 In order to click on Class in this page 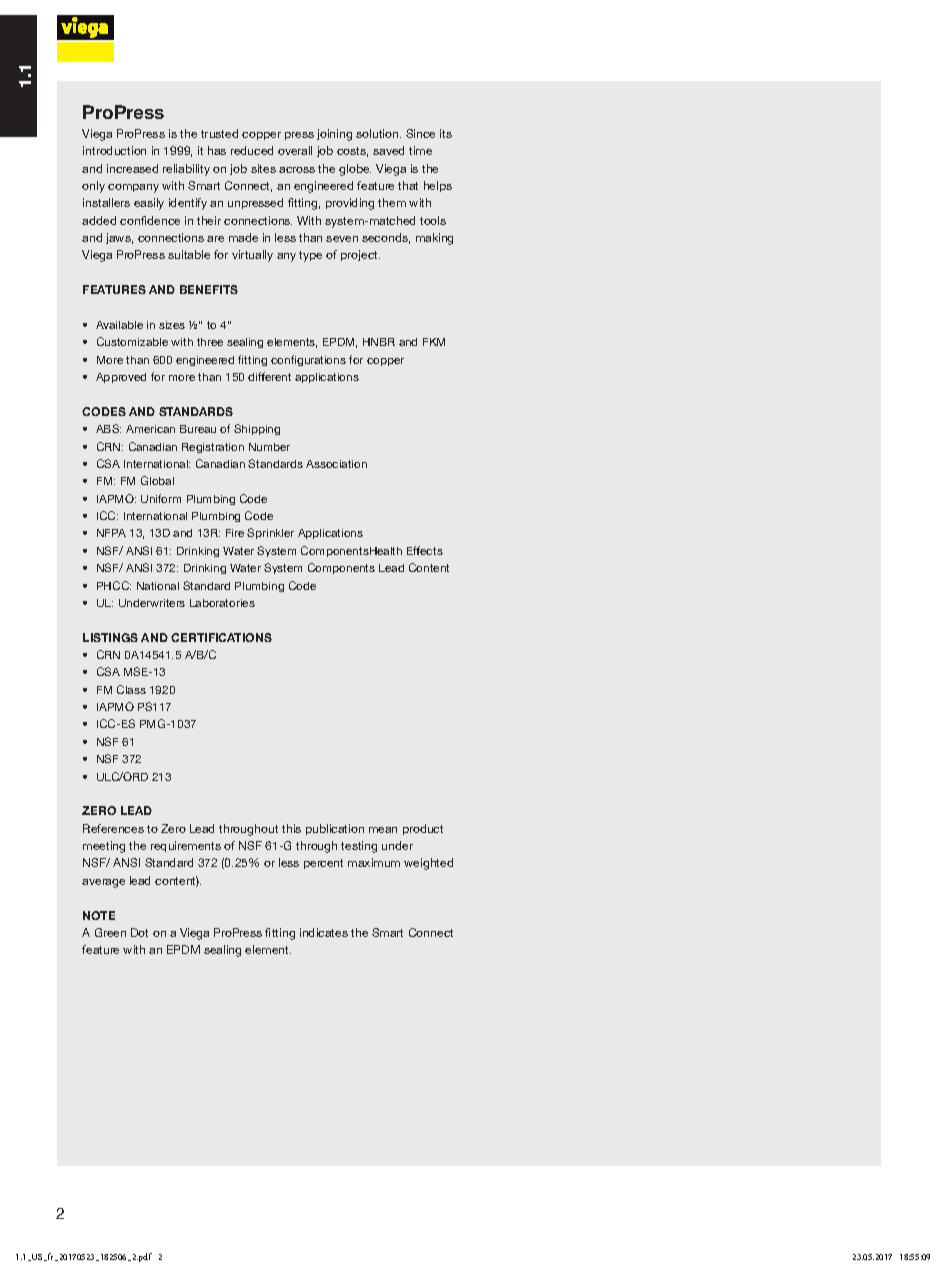, I will do `click(131, 689)`.
